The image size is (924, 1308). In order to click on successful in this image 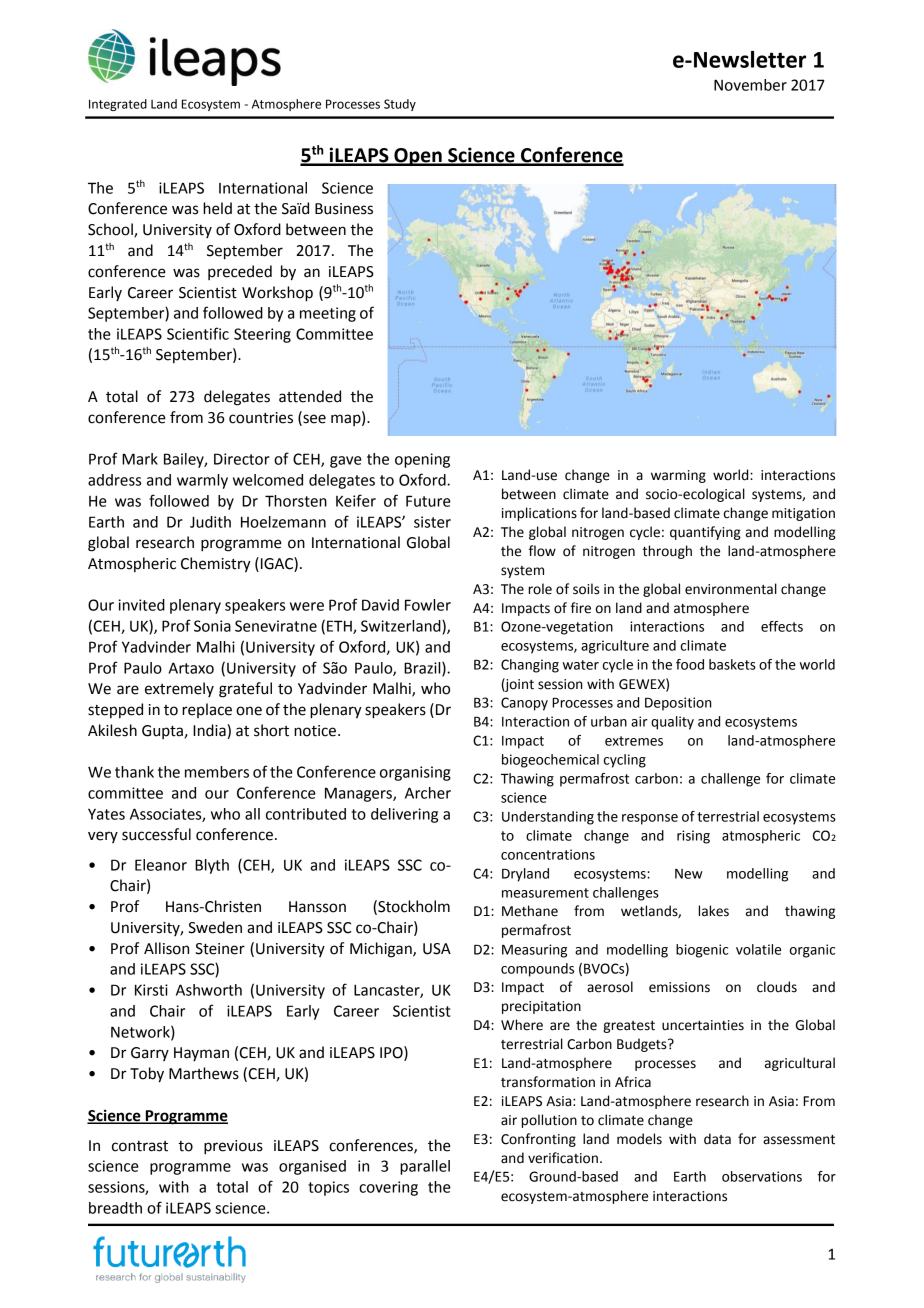, I will do `click(156, 834)`.
